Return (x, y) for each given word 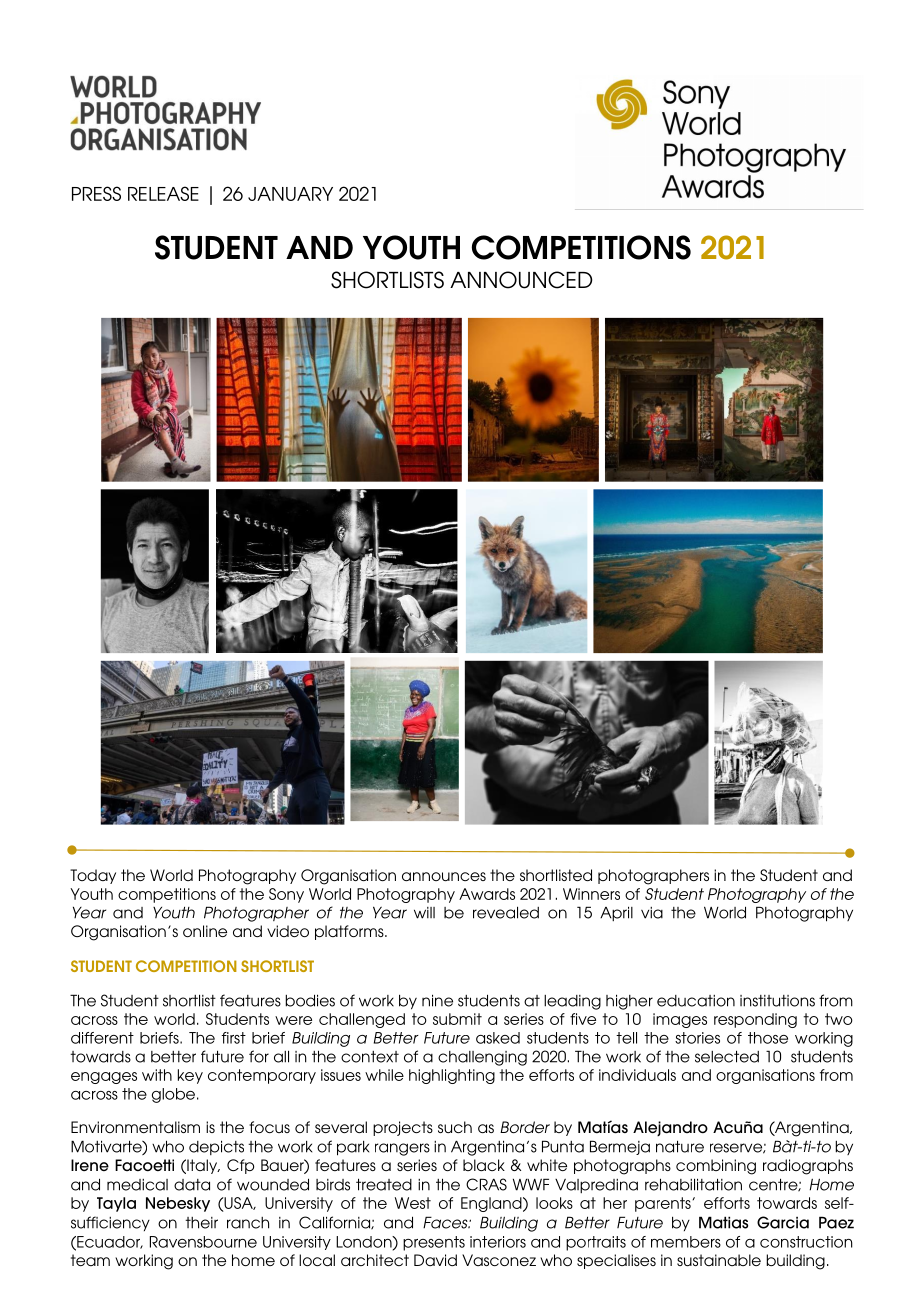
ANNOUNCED (521, 280)
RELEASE (163, 193)
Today (93, 876)
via (652, 913)
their (201, 1223)
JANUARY (290, 194)
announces (444, 876)
